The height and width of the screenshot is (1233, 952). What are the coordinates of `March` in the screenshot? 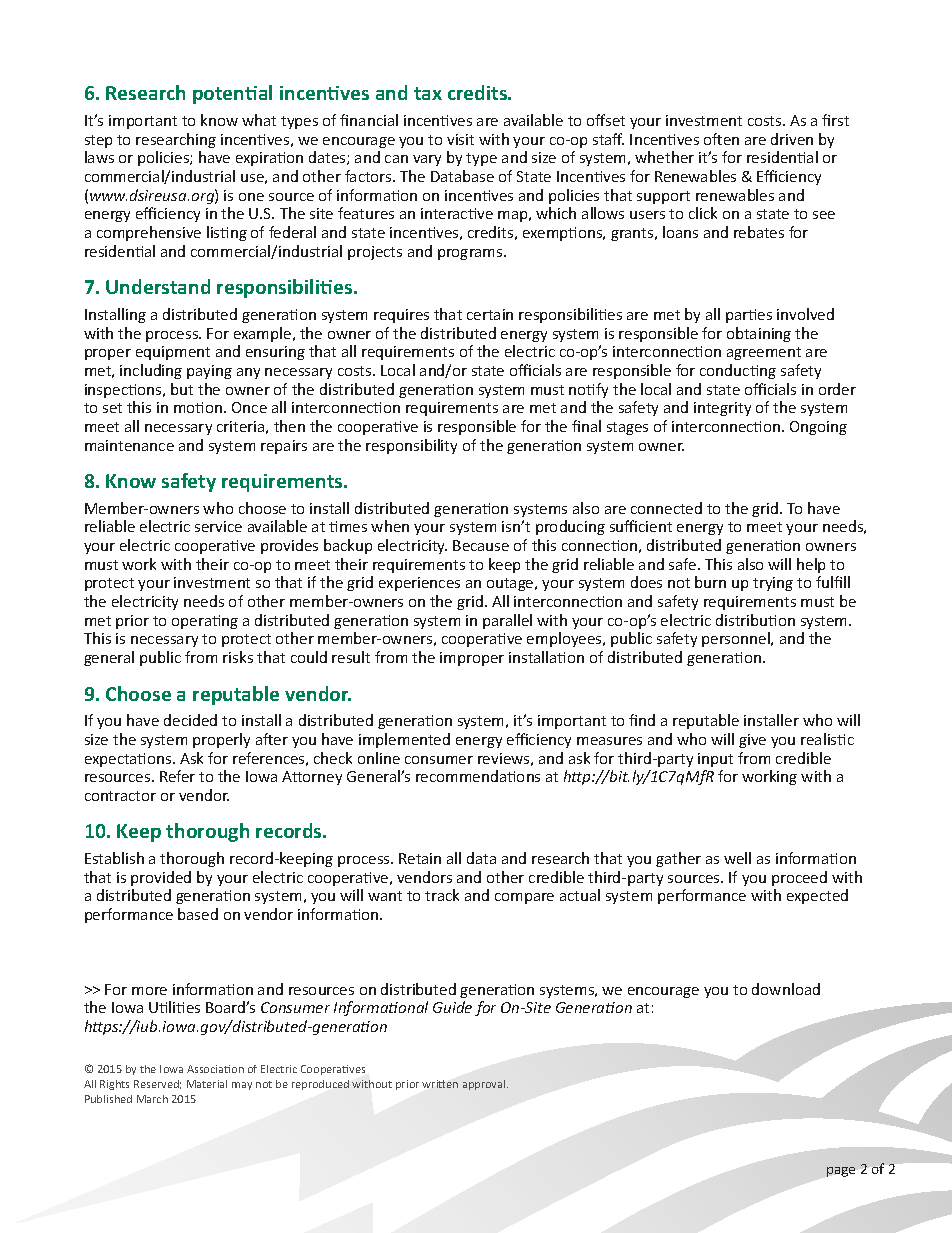 It's located at (152, 1099).
